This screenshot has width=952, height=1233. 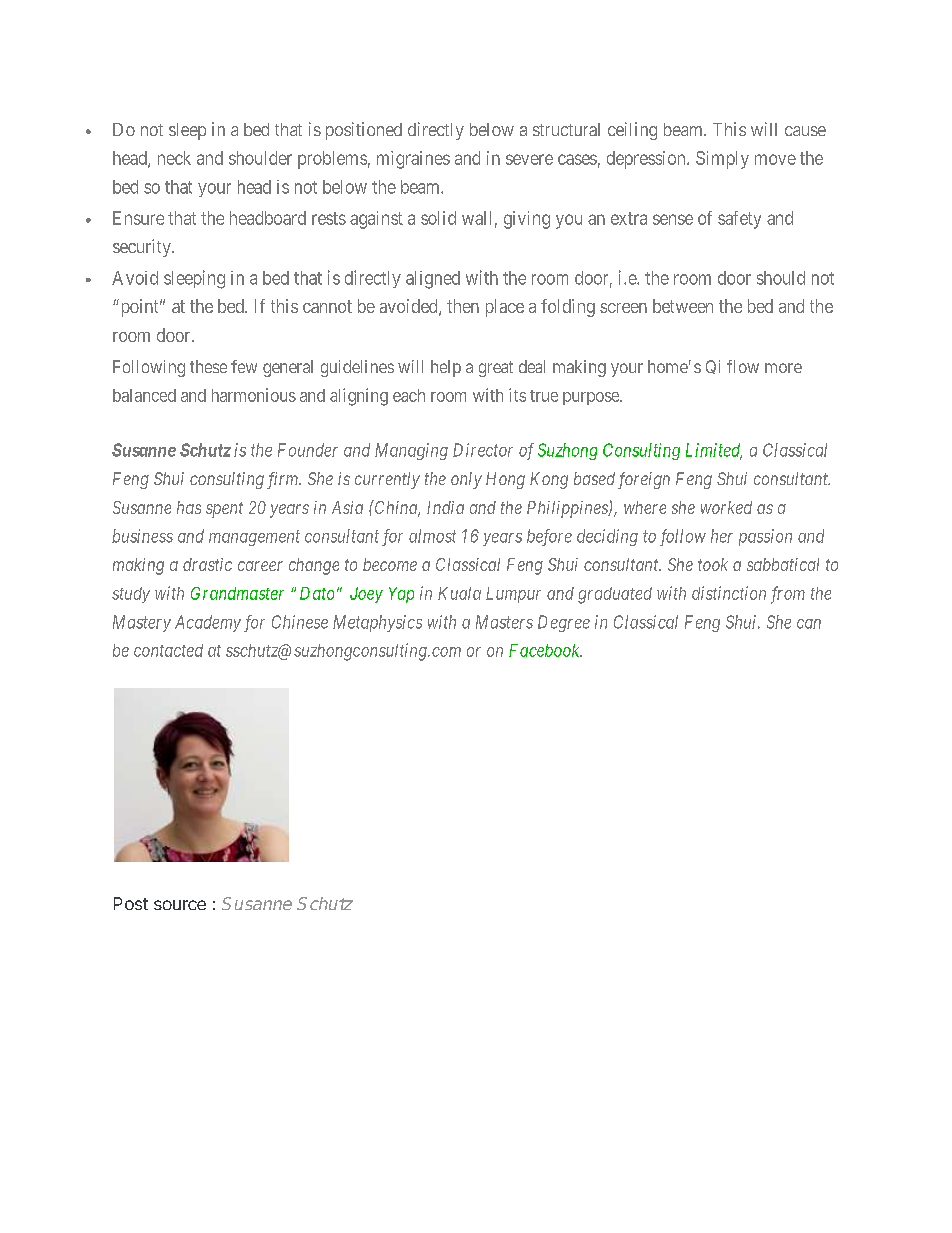 What do you see at coordinates (413, 160) in the screenshot?
I see `migraines` at bounding box center [413, 160].
